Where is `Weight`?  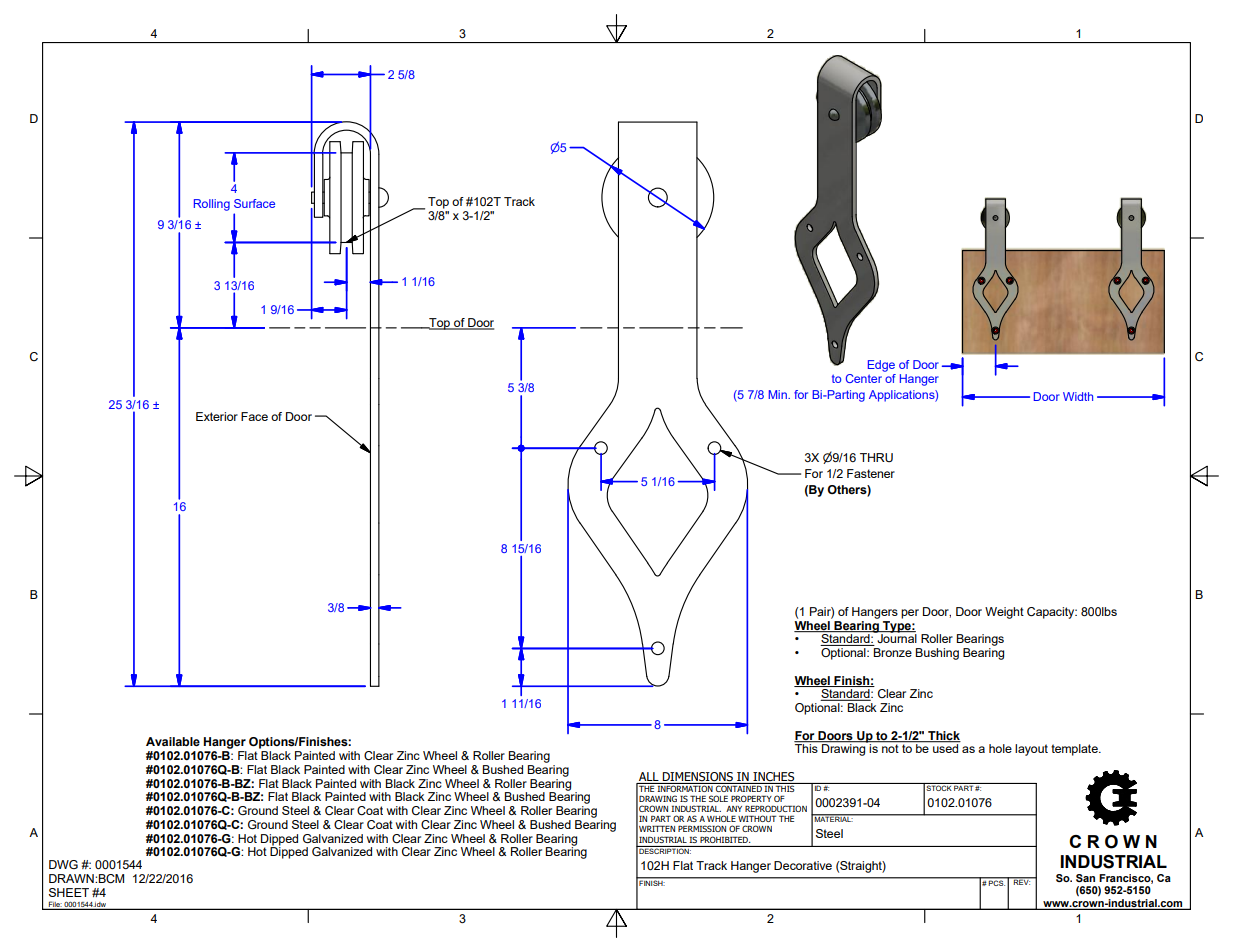
Weight is located at coordinates (1004, 613).
